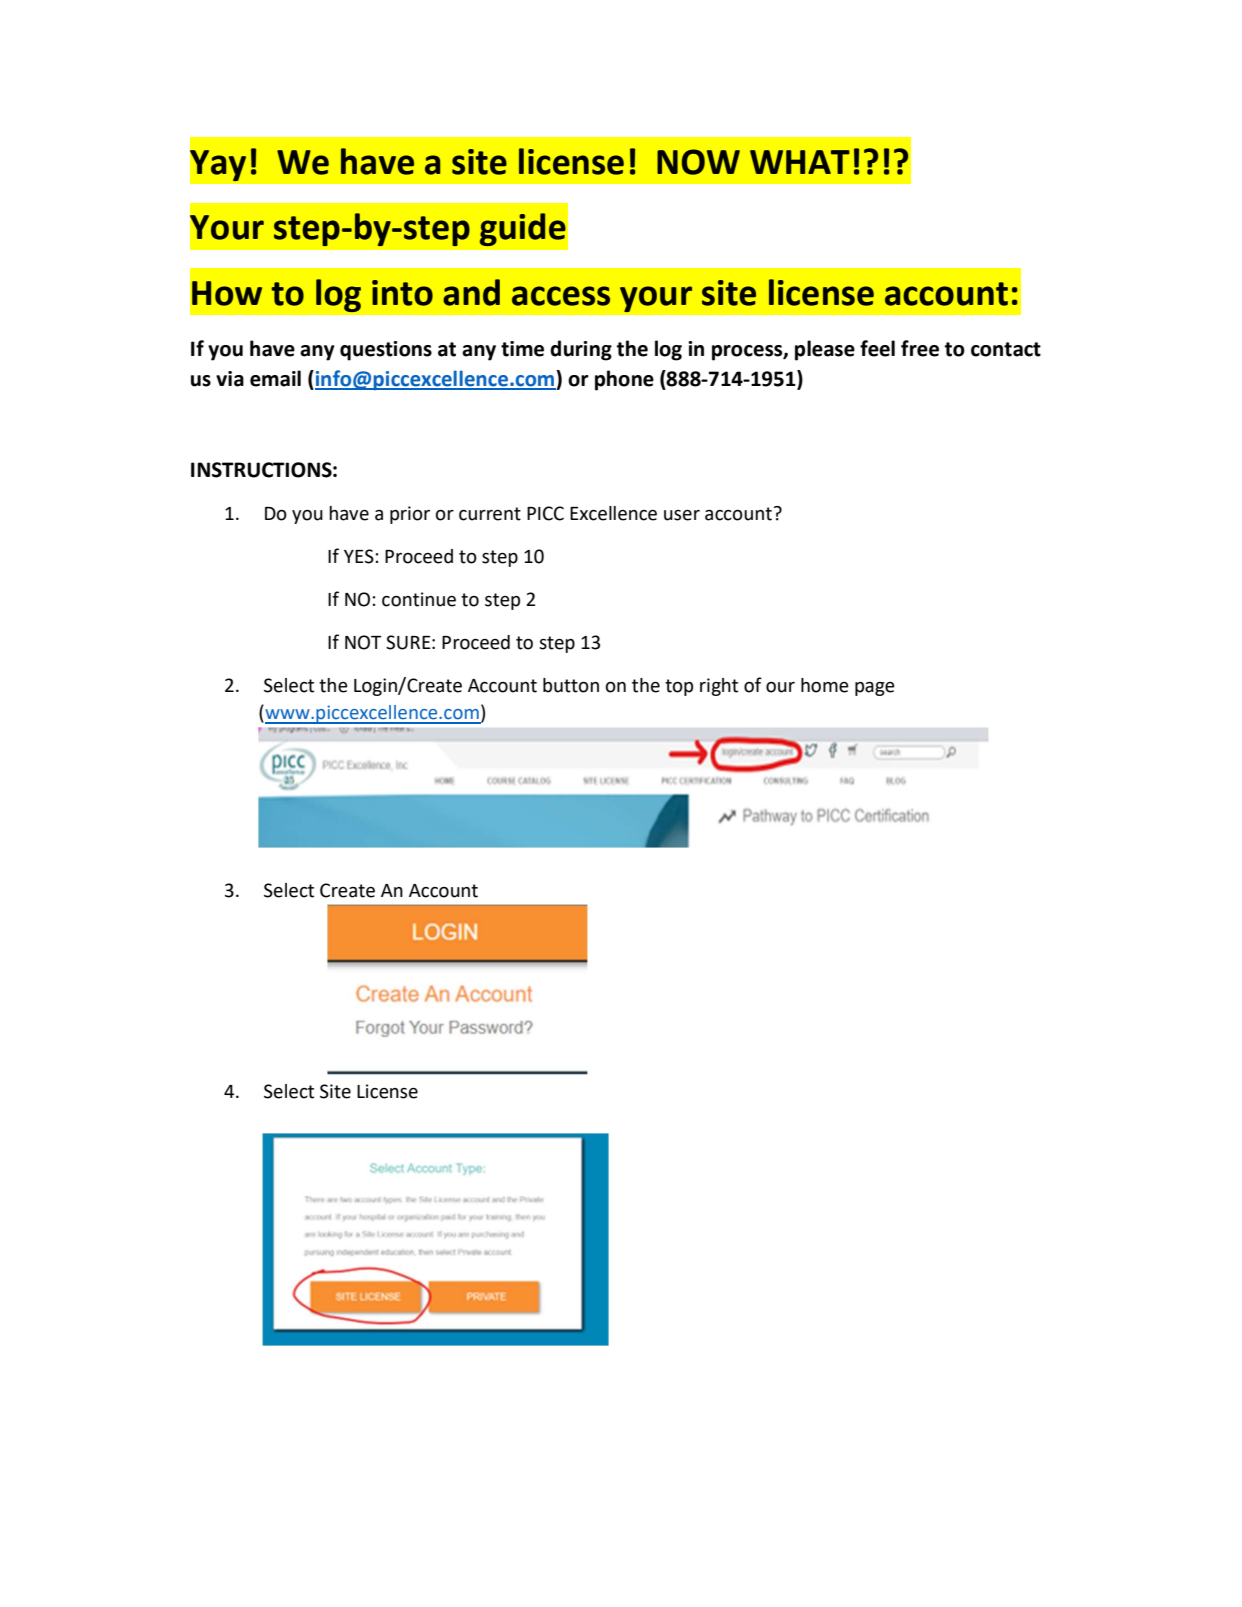 This screenshot has width=1242, height=1607. I want to click on into, so click(402, 293).
